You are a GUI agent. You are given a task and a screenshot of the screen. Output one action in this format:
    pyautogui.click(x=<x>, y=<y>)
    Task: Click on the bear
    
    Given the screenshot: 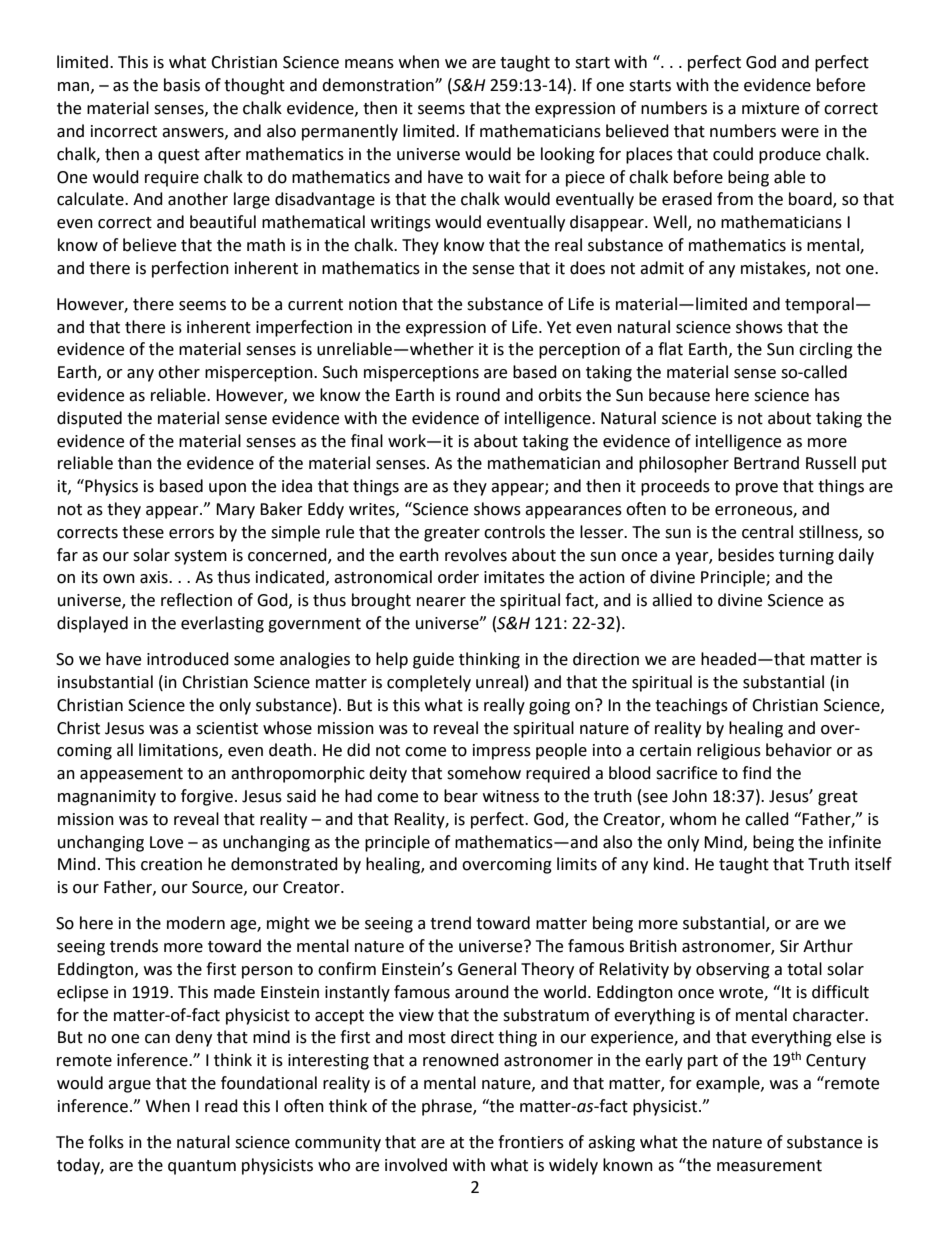 What is the action you would take?
    pyautogui.click(x=461, y=796)
